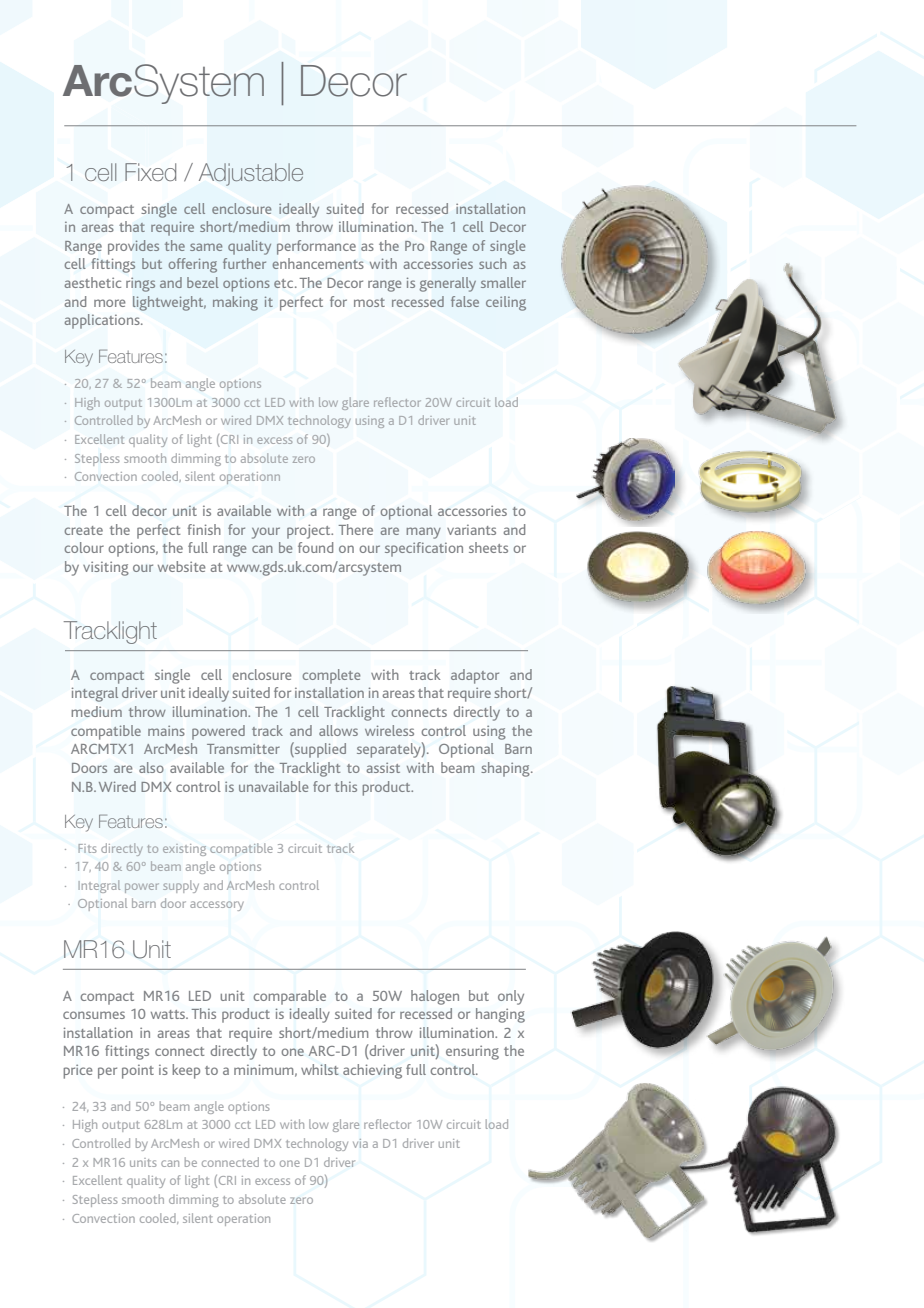 The height and width of the screenshot is (1308, 924). What do you see at coordinates (331, 676) in the screenshot?
I see `complete` at bounding box center [331, 676].
